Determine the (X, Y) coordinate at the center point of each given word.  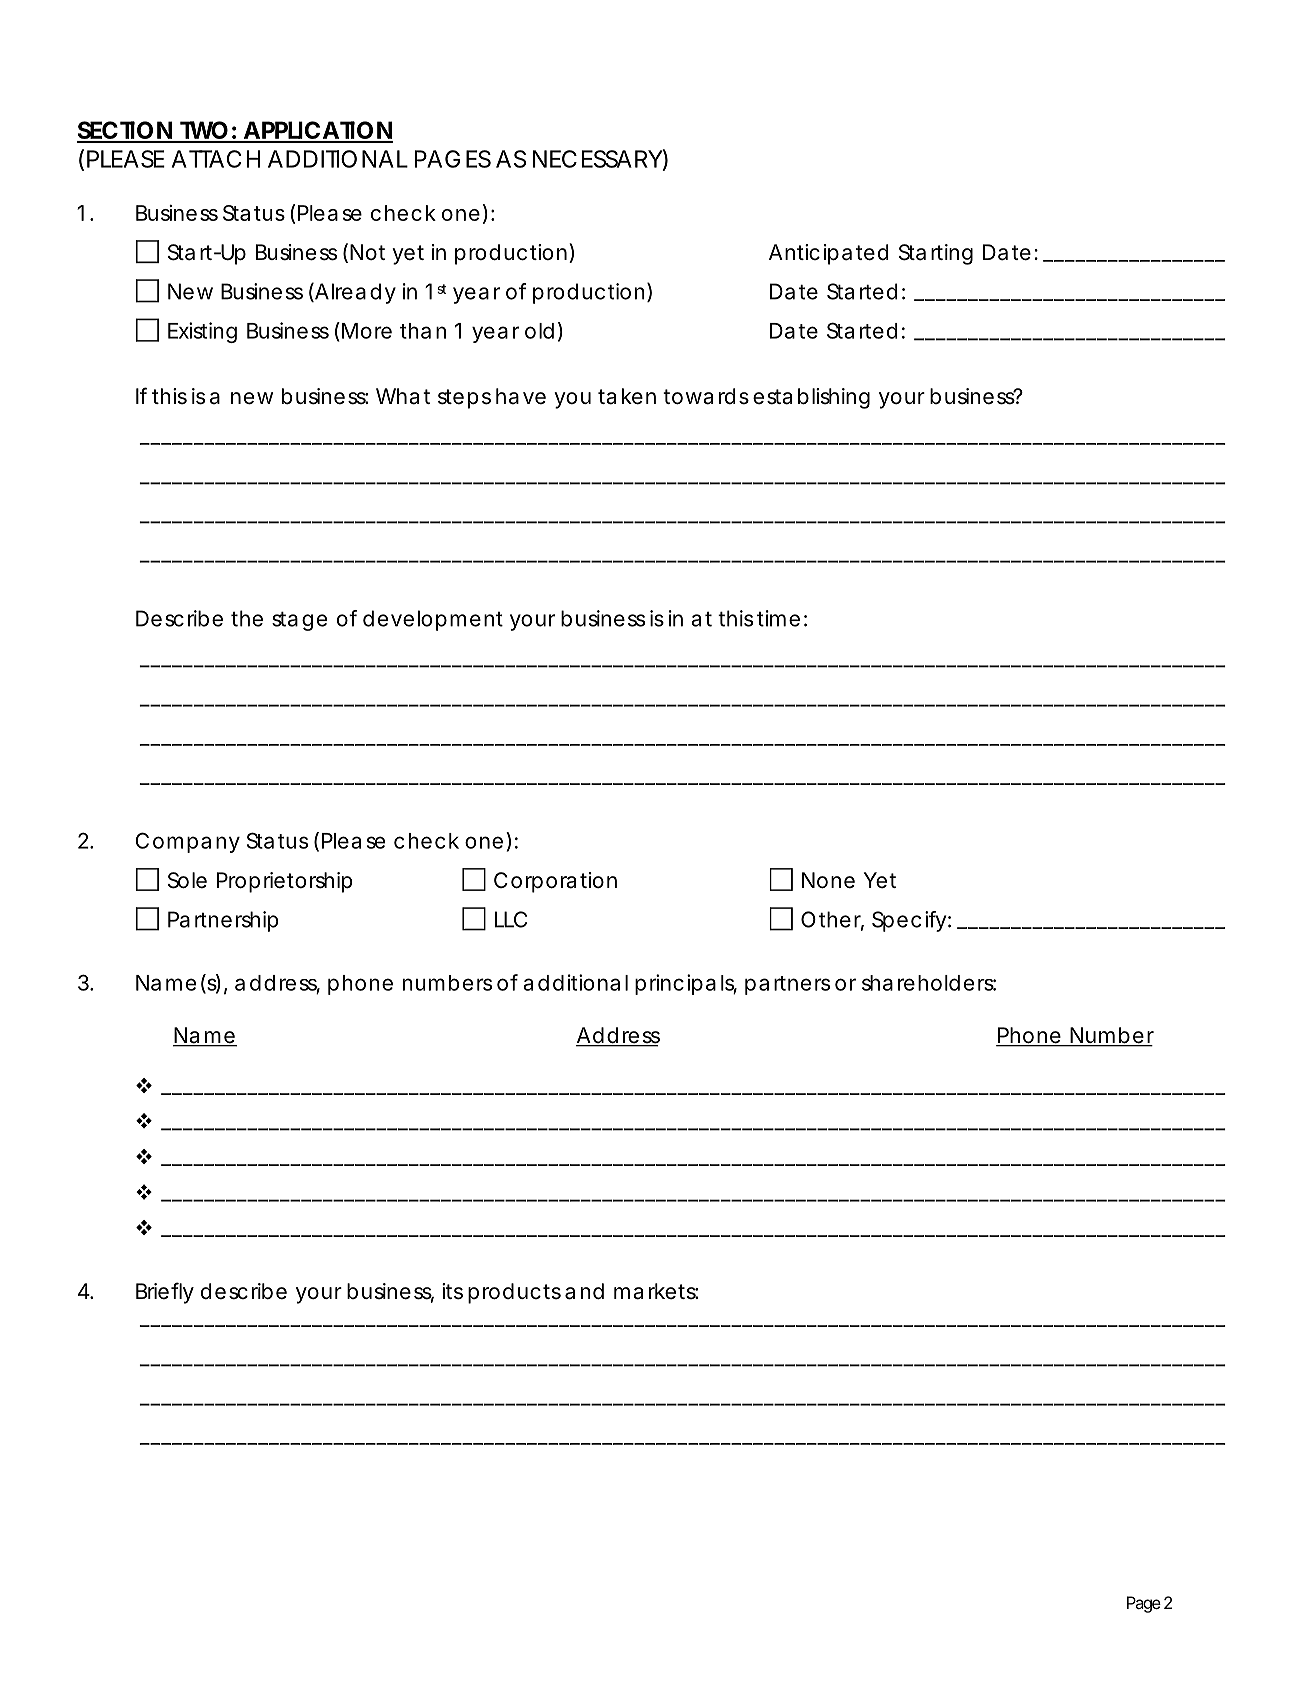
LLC (511, 919)
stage (299, 621)
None (828, 880)
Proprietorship (285, 882)
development (433, 620)
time (778, 618)
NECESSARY (598, 159)
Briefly (165, 1293)
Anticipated (828, 254)
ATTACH (216, 159)
